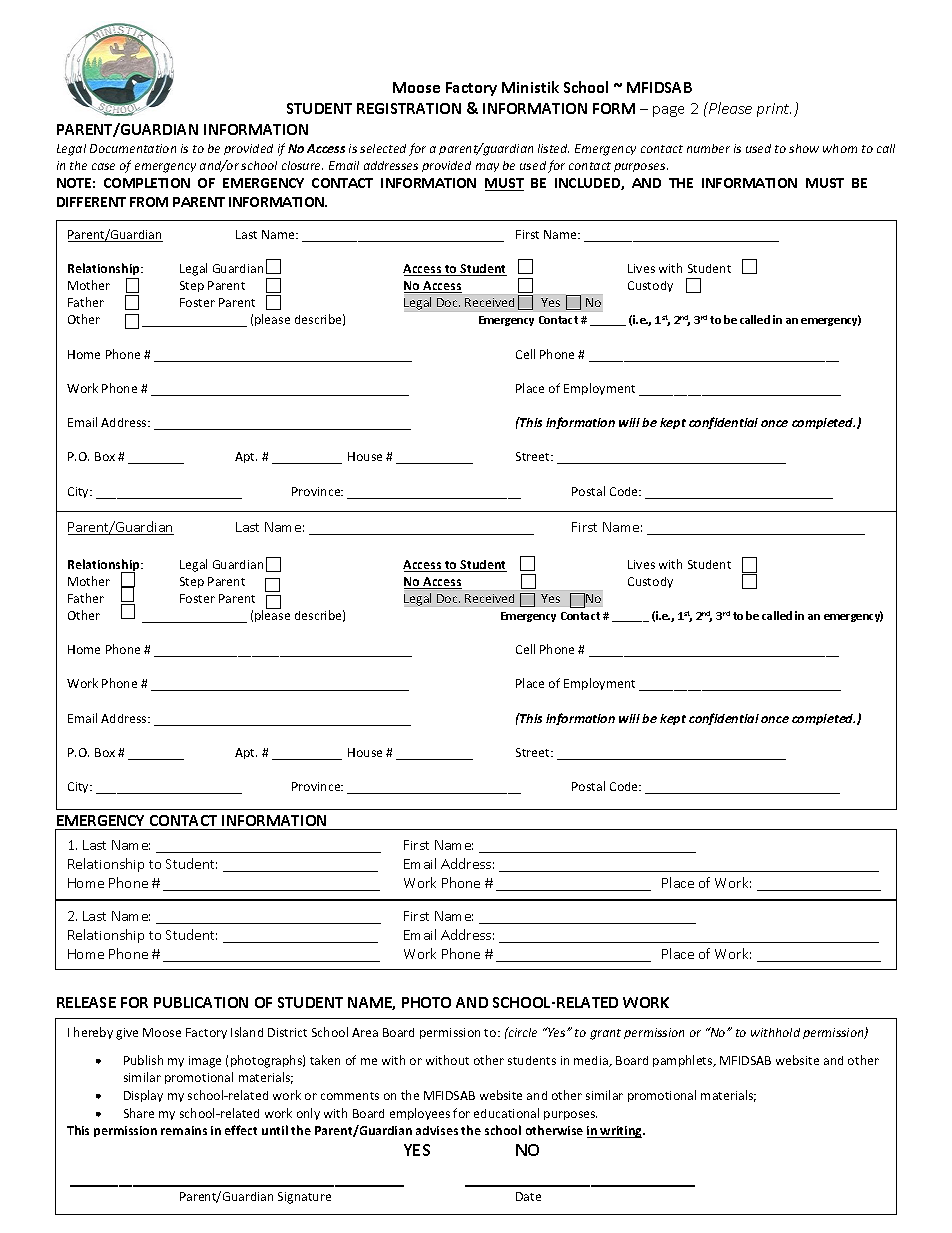 The height and width of the screenshot is (1233, 952). What do you see at coordinates (605, 1034) in the screenshot?
I see `grant` at bounding box center [605, 1034].
